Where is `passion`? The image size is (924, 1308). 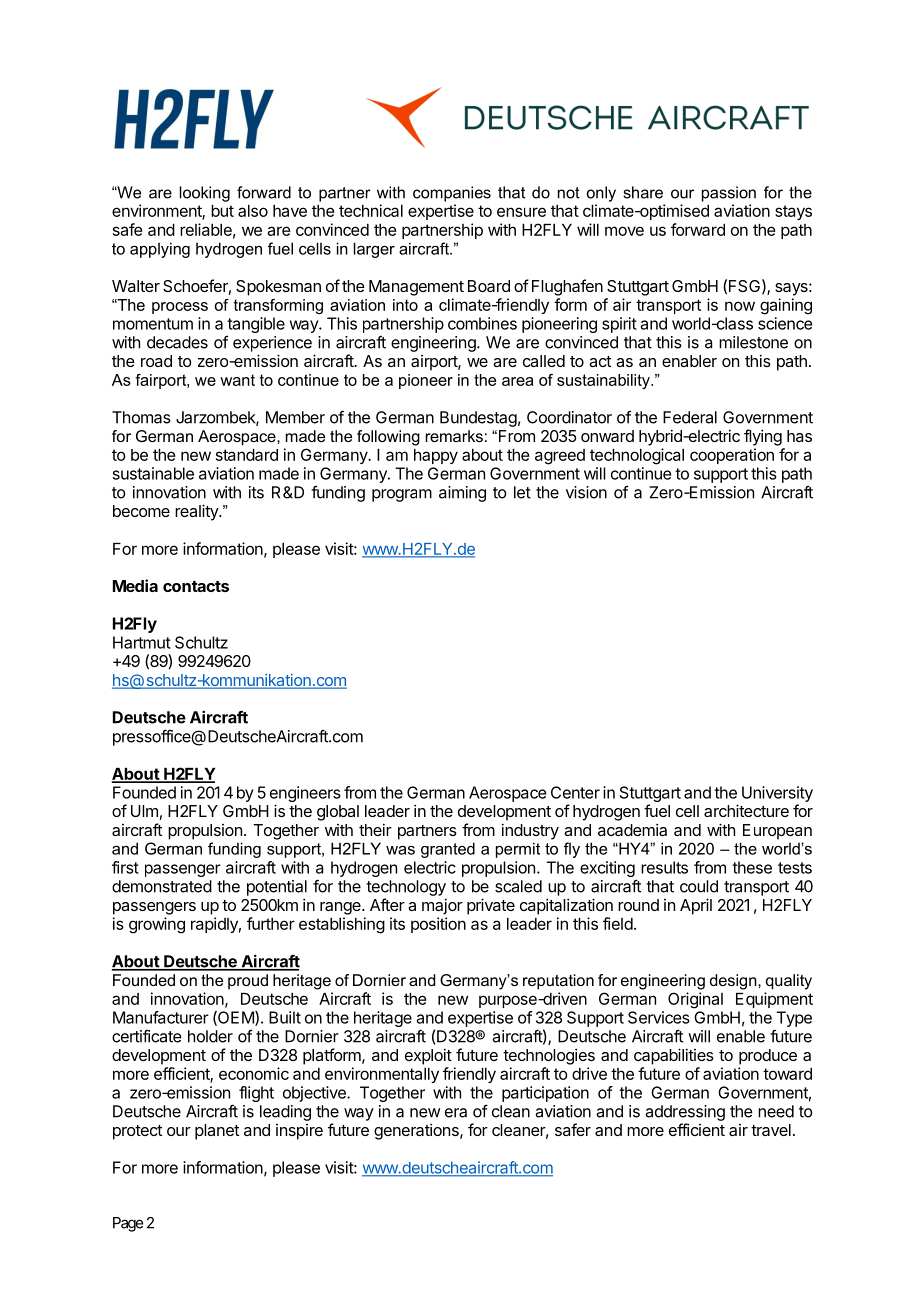
passion is located at coordinates (729, 194).
